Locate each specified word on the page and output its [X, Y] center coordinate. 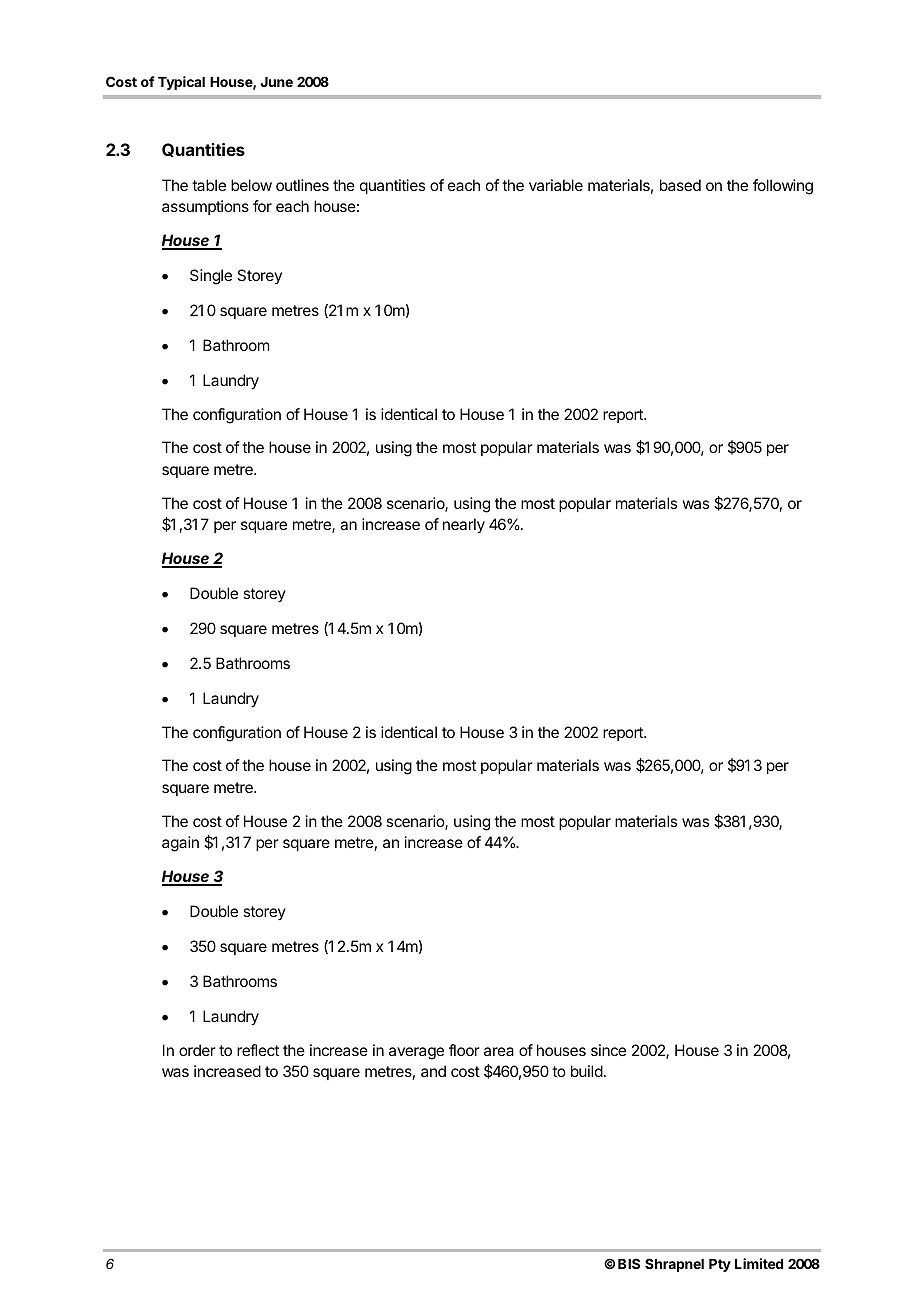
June [277, 82]
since [608, 1050]
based [680, 185]
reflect [258, 1050]
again [180, 844]
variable [556, 185]
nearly [464, 526]
